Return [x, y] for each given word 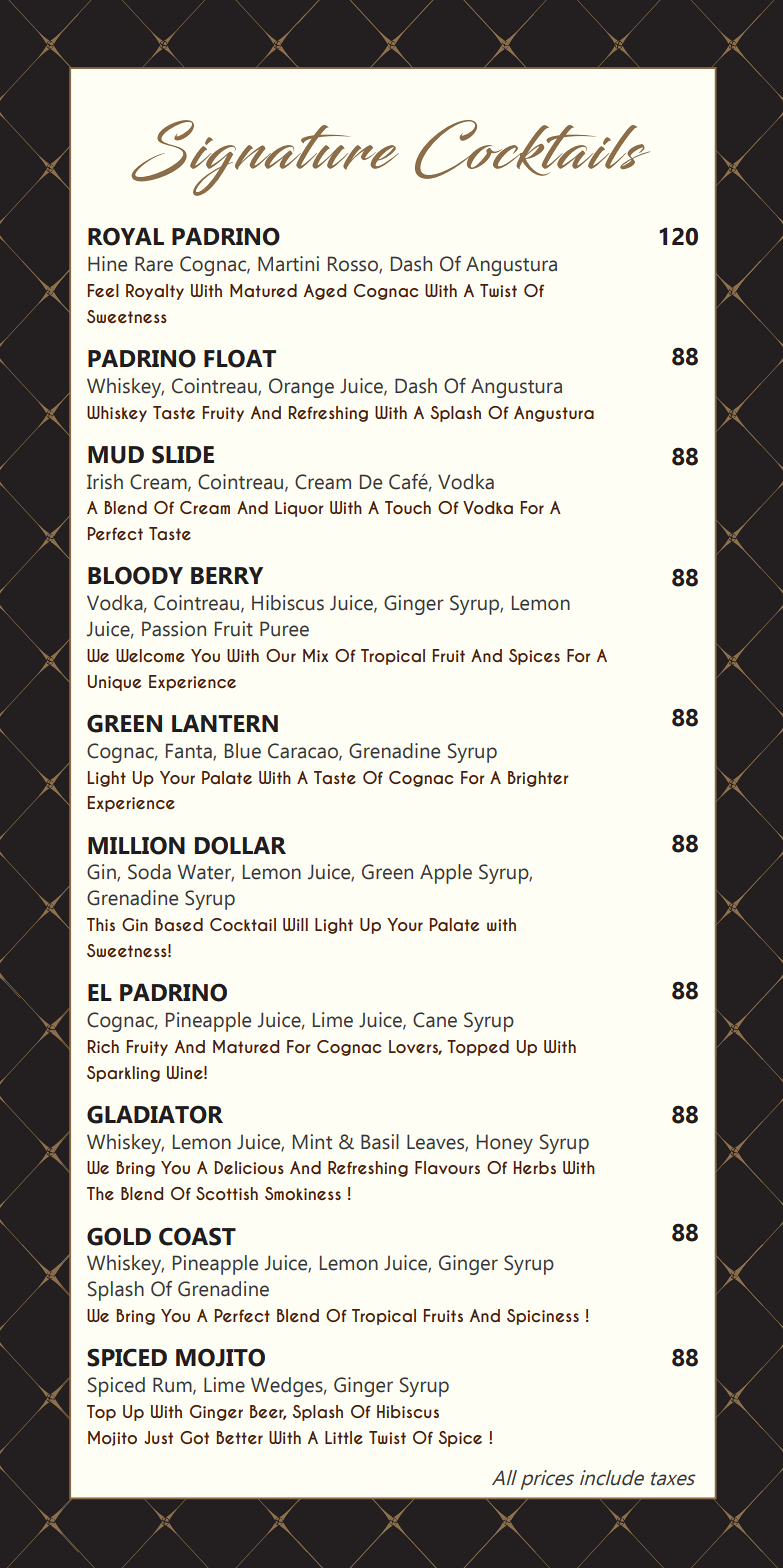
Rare [154, 264]
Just [158, 1437]
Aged [325, 292]
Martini [288, 264]
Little [344, 1437]
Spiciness [543, 1317]
